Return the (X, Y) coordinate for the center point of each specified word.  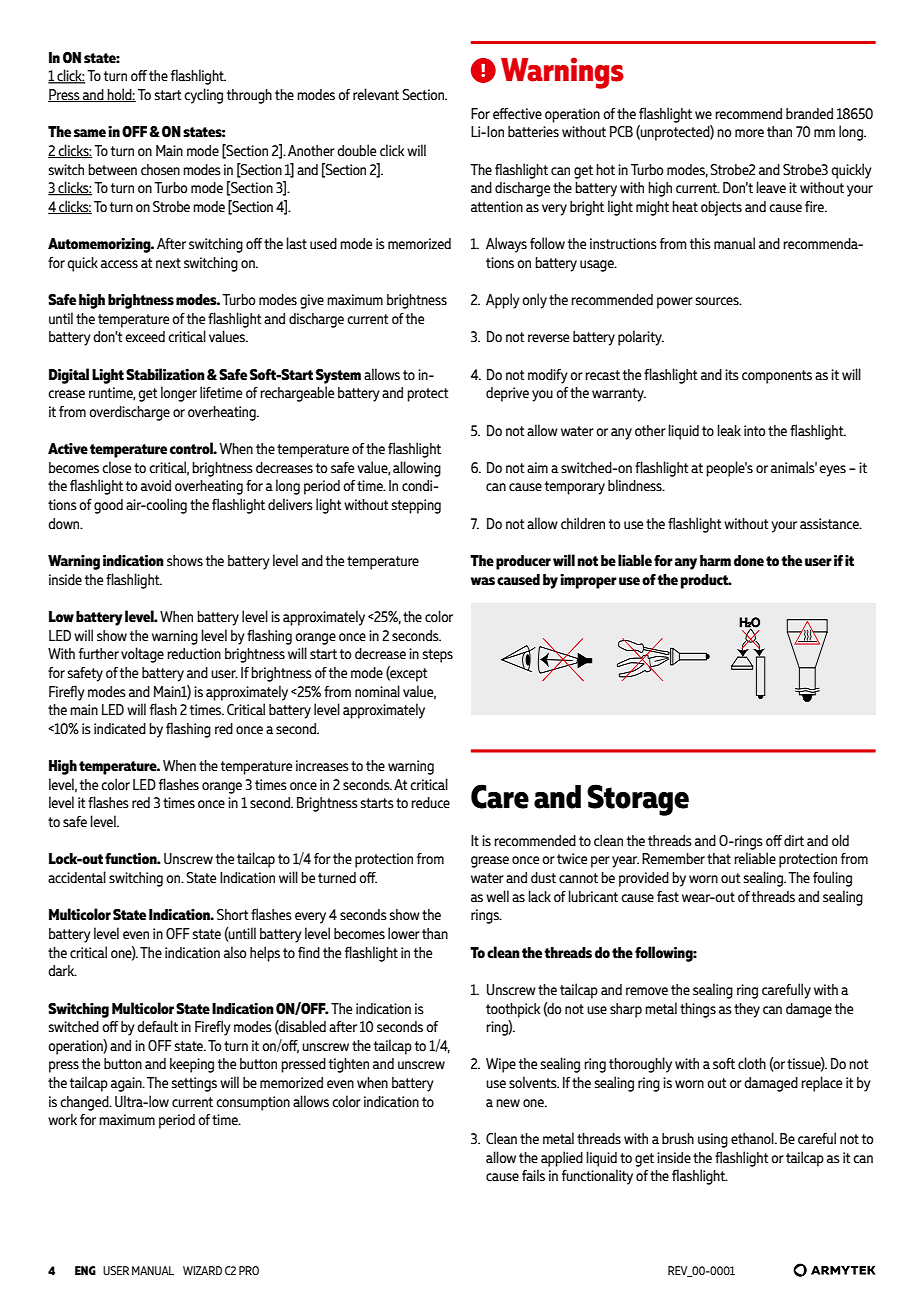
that (719, 858)
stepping (416, 506)
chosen (160, 169)
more (749, 133)
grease (490, 862)
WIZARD (202, 1270)
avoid (156, 485)
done (749, 561)
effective (517, 113)
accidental (77, 877)
